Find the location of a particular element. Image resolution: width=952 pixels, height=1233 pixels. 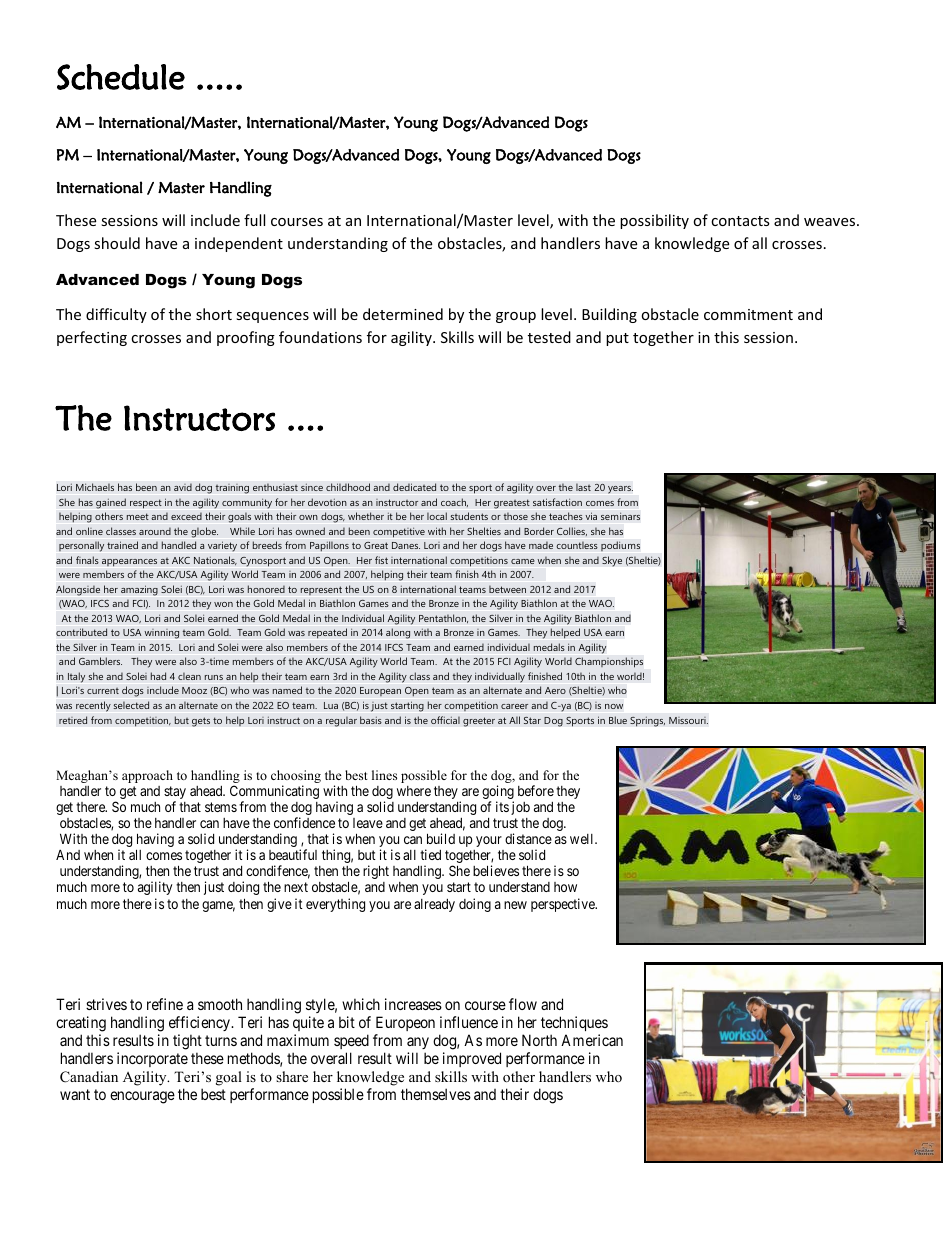

avid is located at coordinates (183, 487).
